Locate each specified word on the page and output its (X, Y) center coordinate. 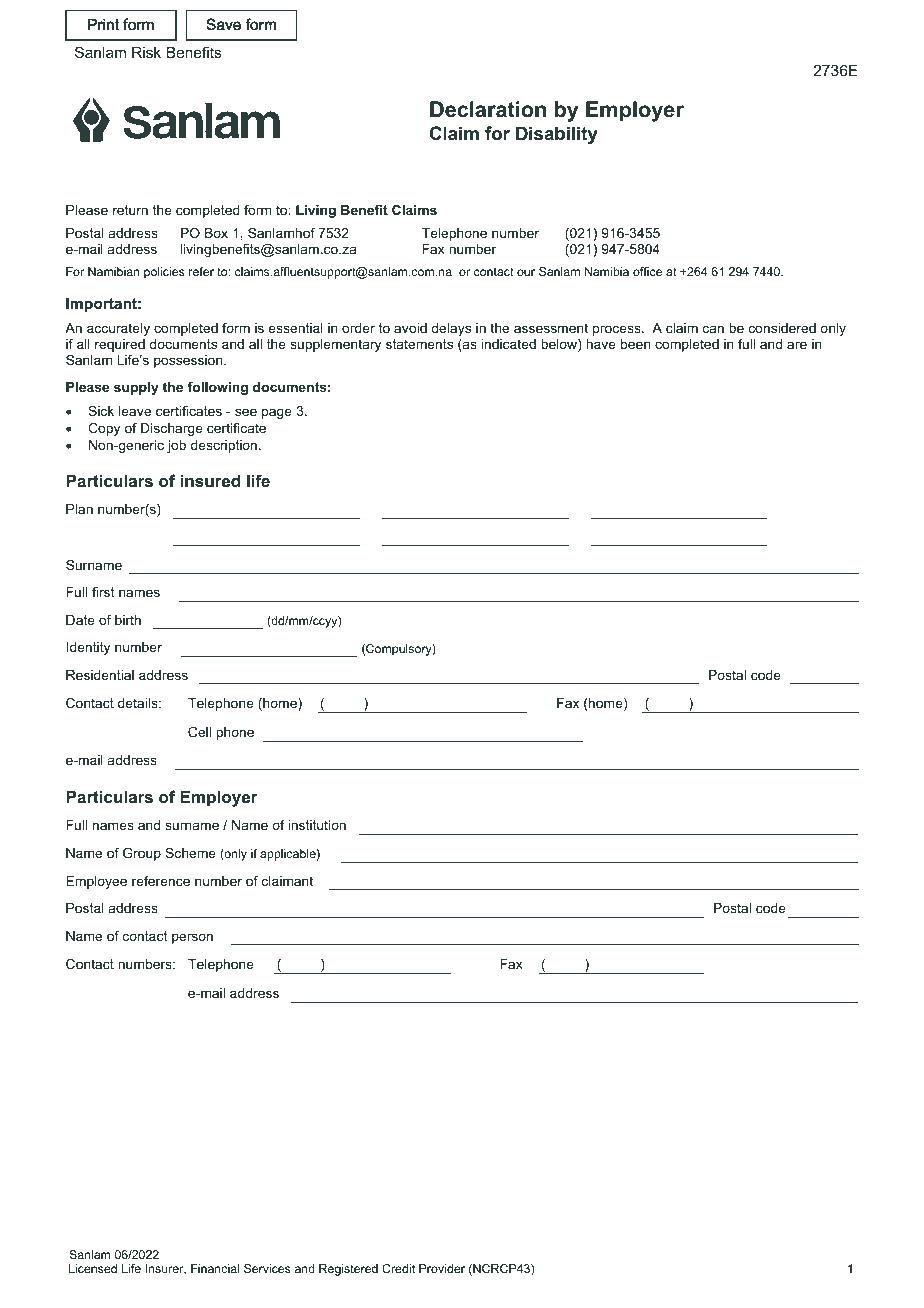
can (713, 329)
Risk (146, 52)
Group (142, 854)
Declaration (488, 109)
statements (419, 344)
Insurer (165, 1269)
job (176, 446)
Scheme (190, 853)
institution (317, 825)
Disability (557, 135)
